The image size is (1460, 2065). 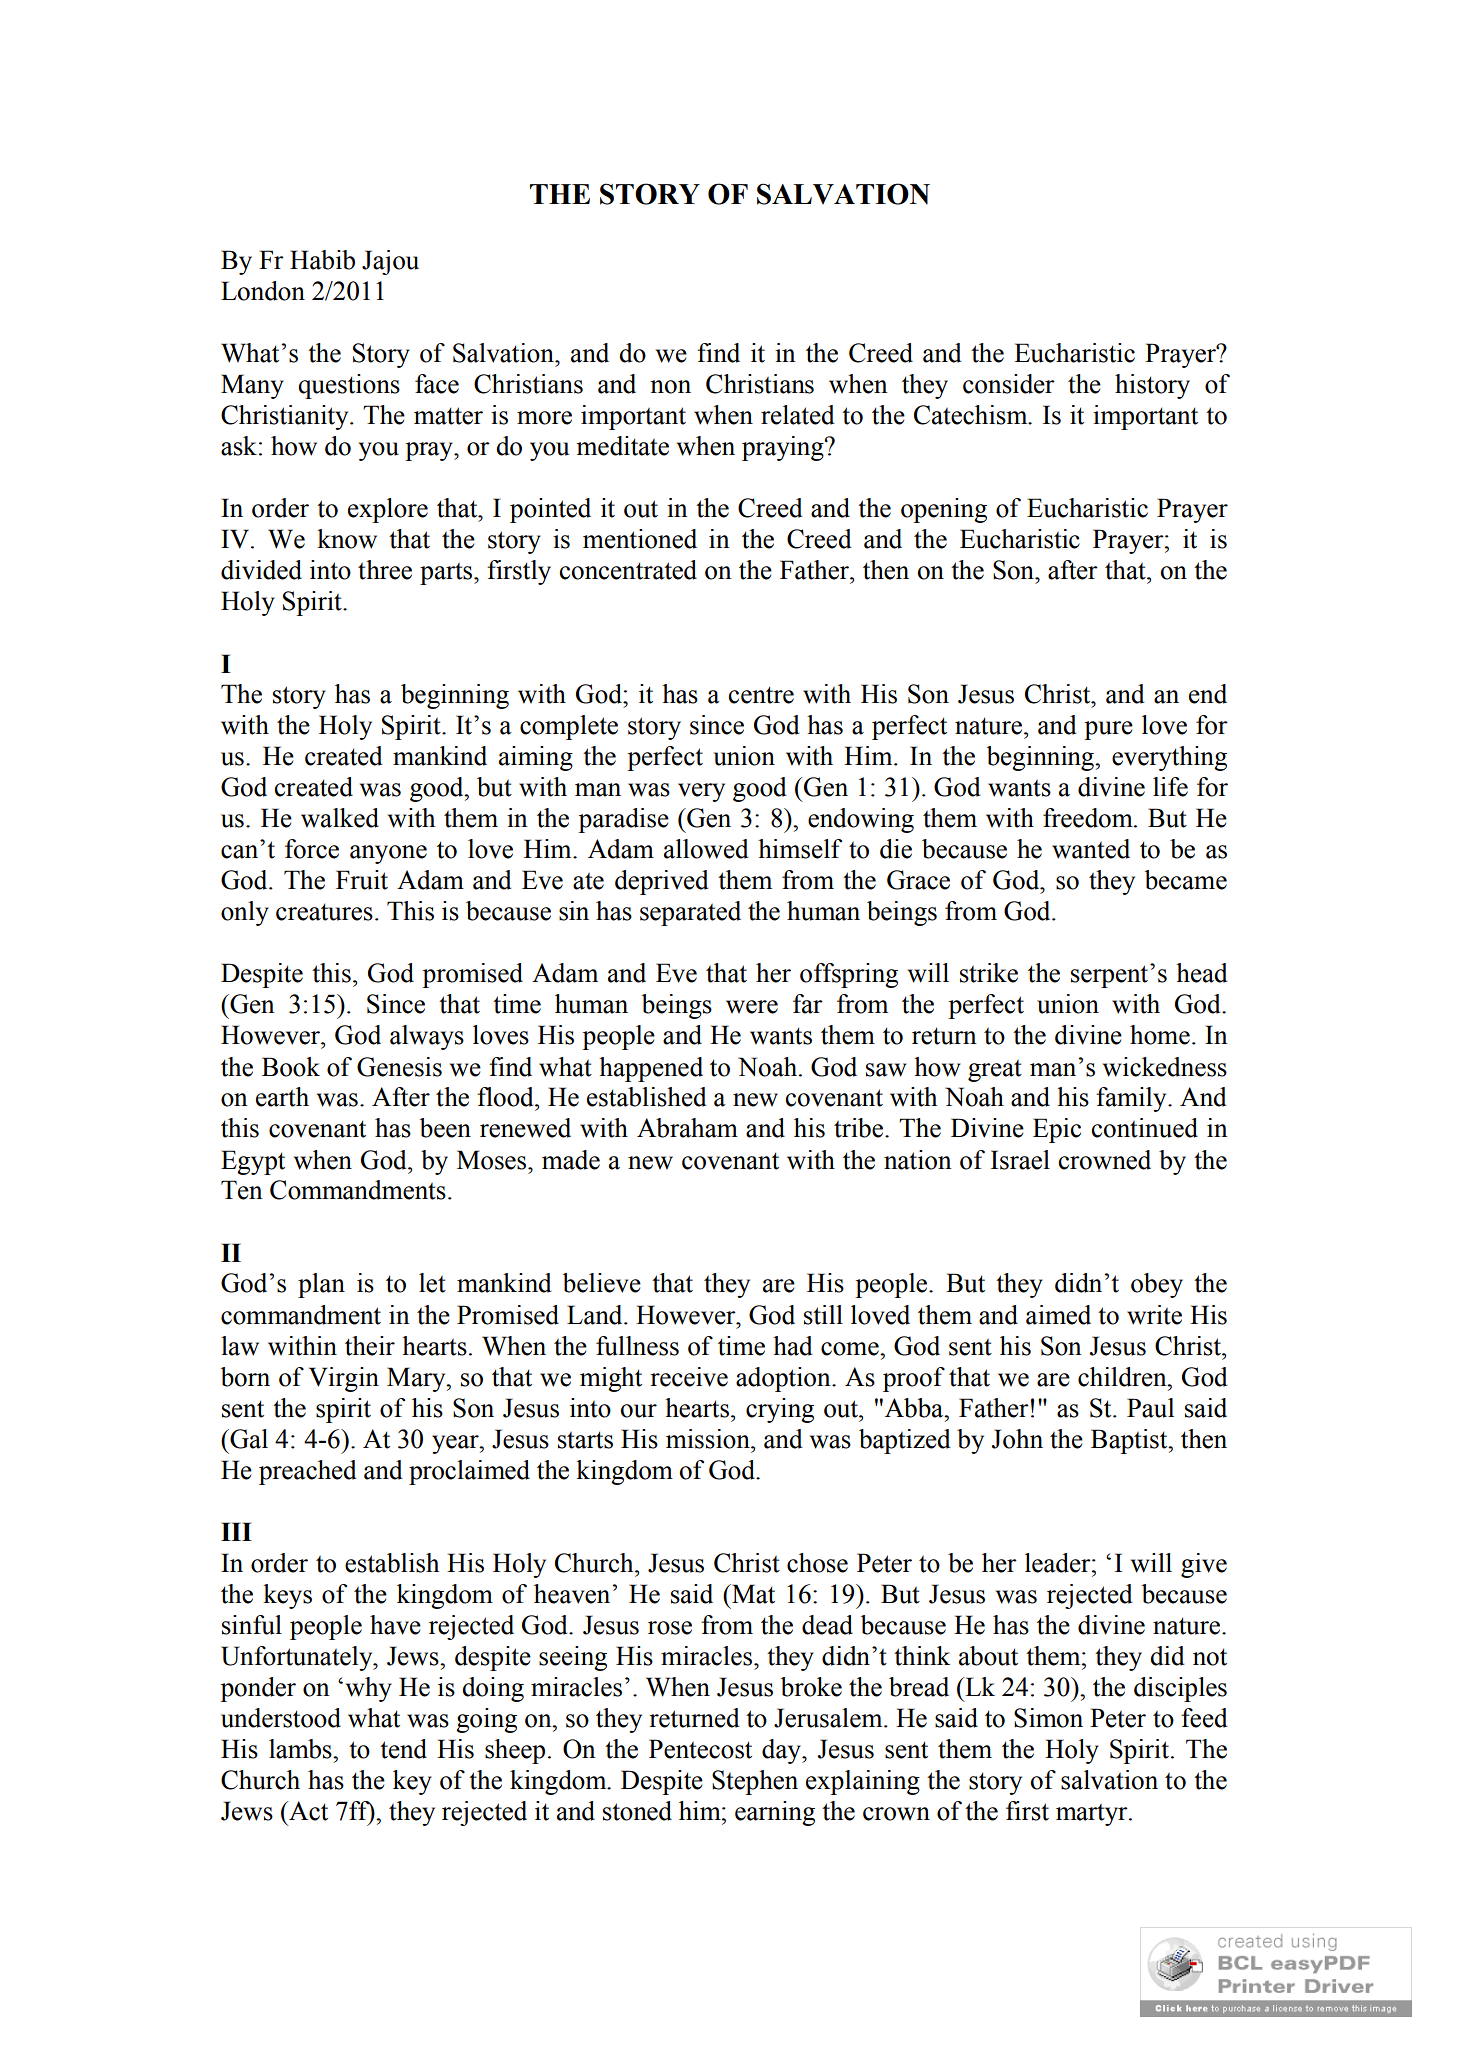 I want to click on martyr, so click(x=1093, y=1815).
